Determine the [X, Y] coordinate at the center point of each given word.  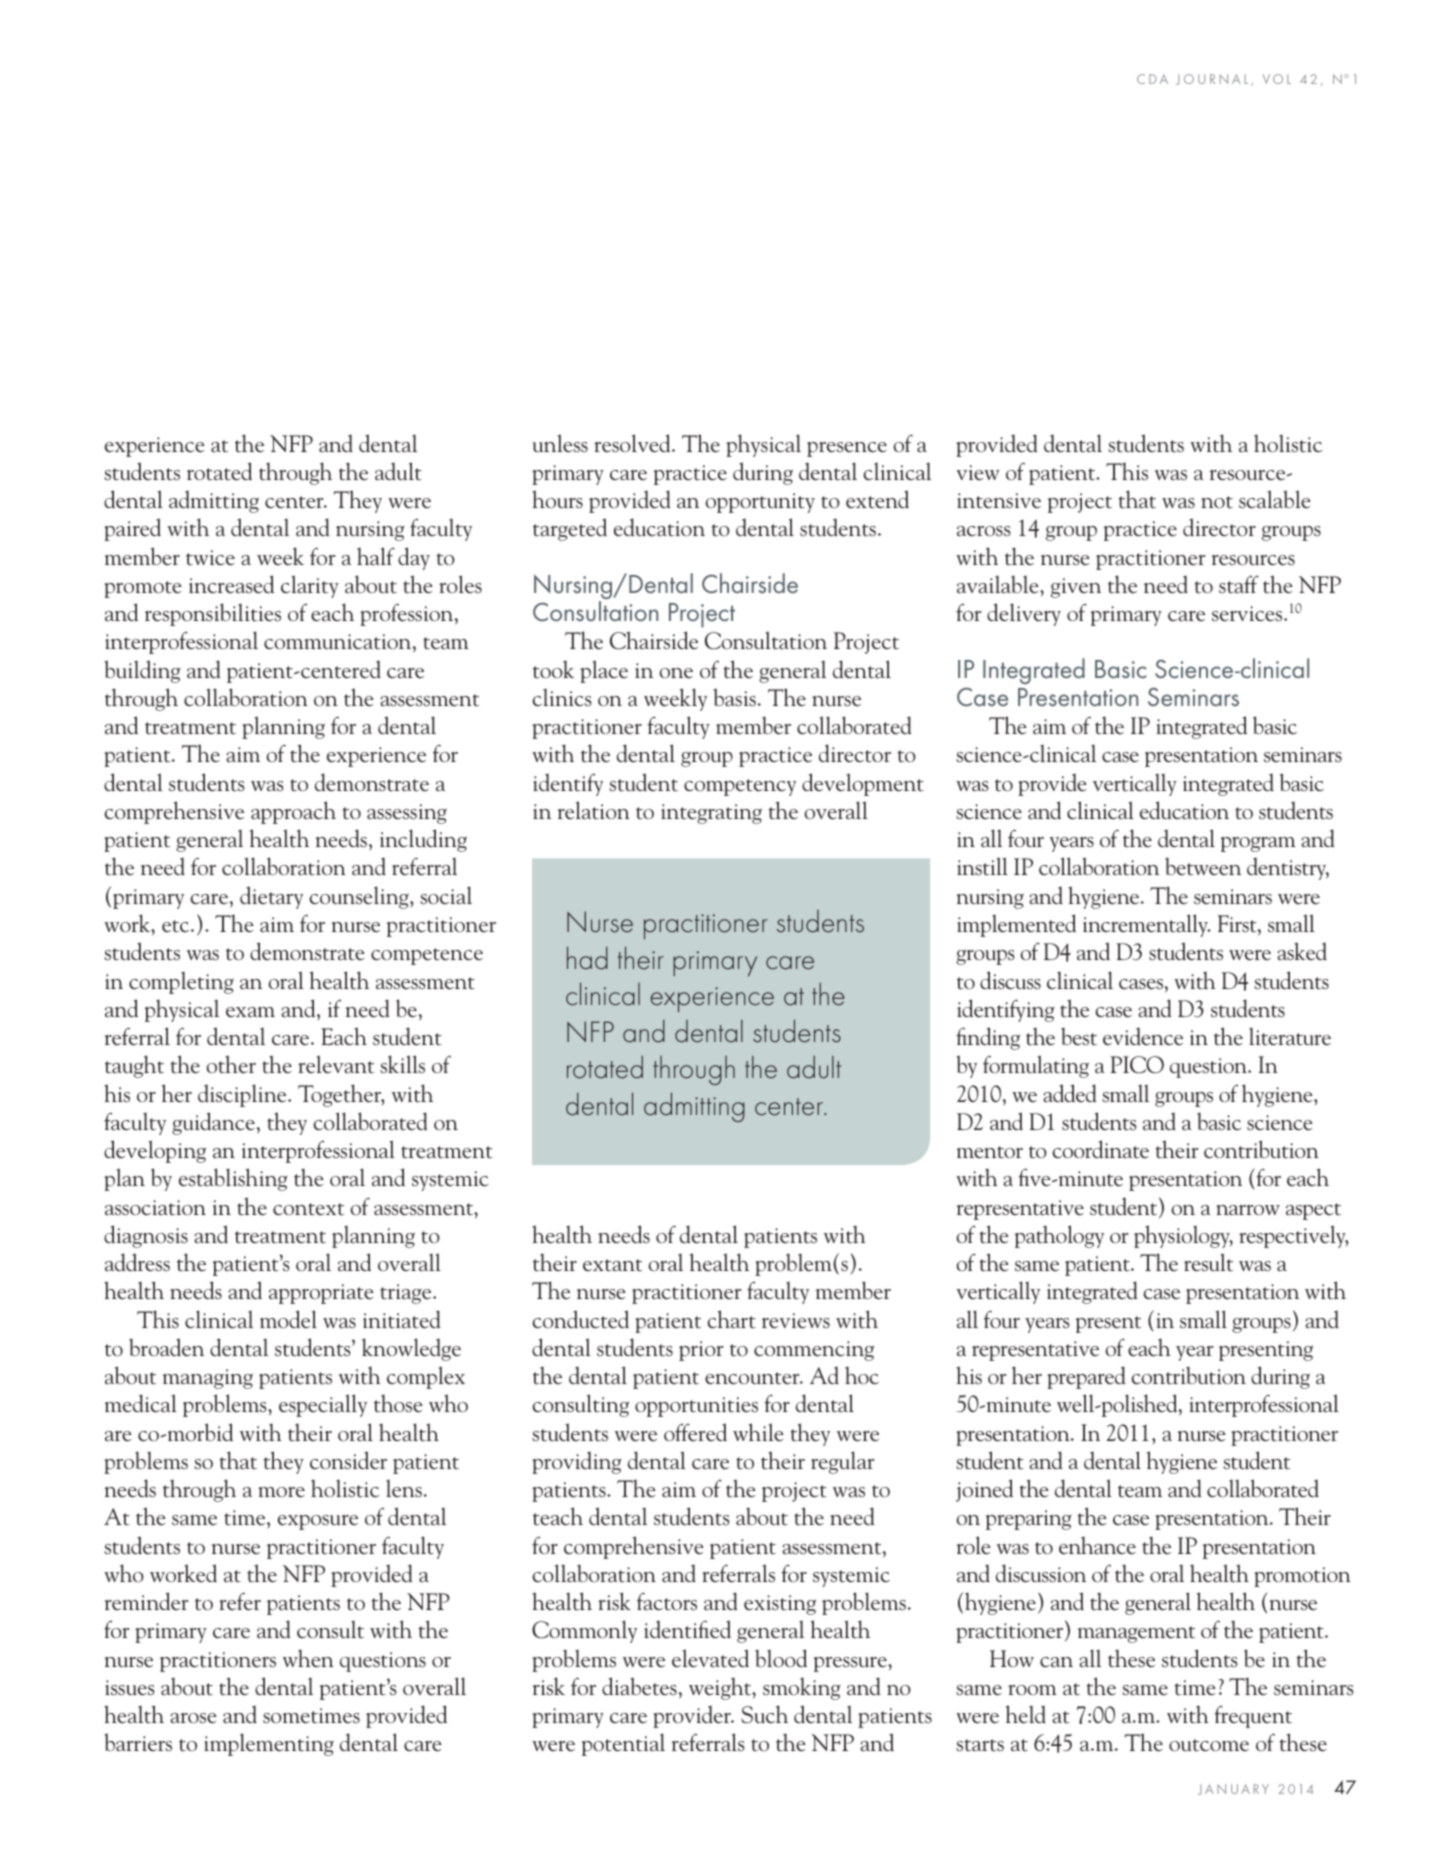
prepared [1086, 1377]
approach [293, 812]
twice [210, 558]
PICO [1137, 1065]
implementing [269, 1744]
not [1217, 502]
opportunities [696, 1407]
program [1258, 844]
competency [740, 787]
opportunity [760, 503]
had [587, 958]
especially [323, 1405]
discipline [243, 1095]
